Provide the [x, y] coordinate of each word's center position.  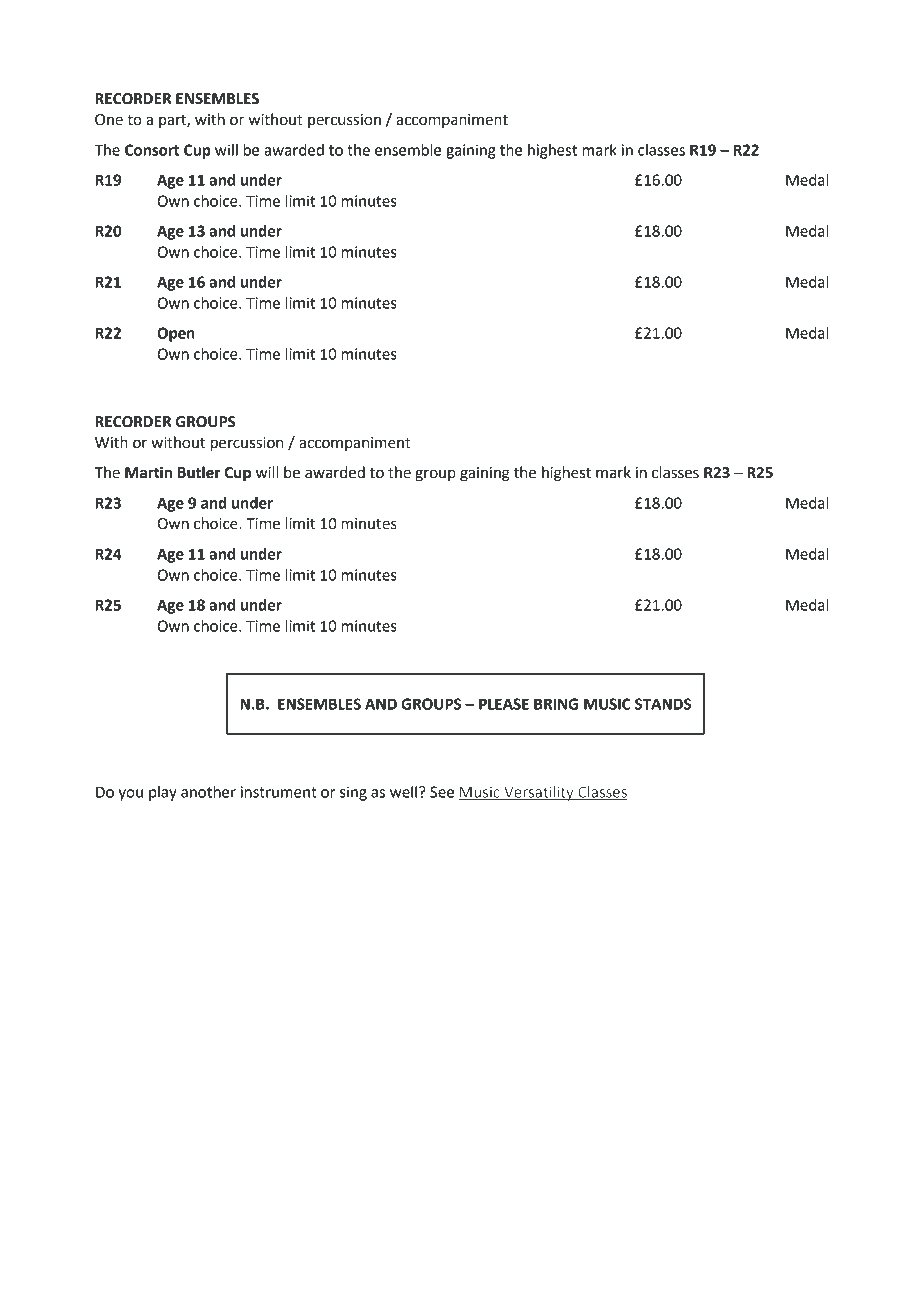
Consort [152, 150]
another [208, 792]
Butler [199, 472]
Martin [148, 472]
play [163, 793]
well [405, 792]
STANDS [663, 704]
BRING [556, 704]
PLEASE [504, 704]
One [109, 120]
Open [176, 334]
